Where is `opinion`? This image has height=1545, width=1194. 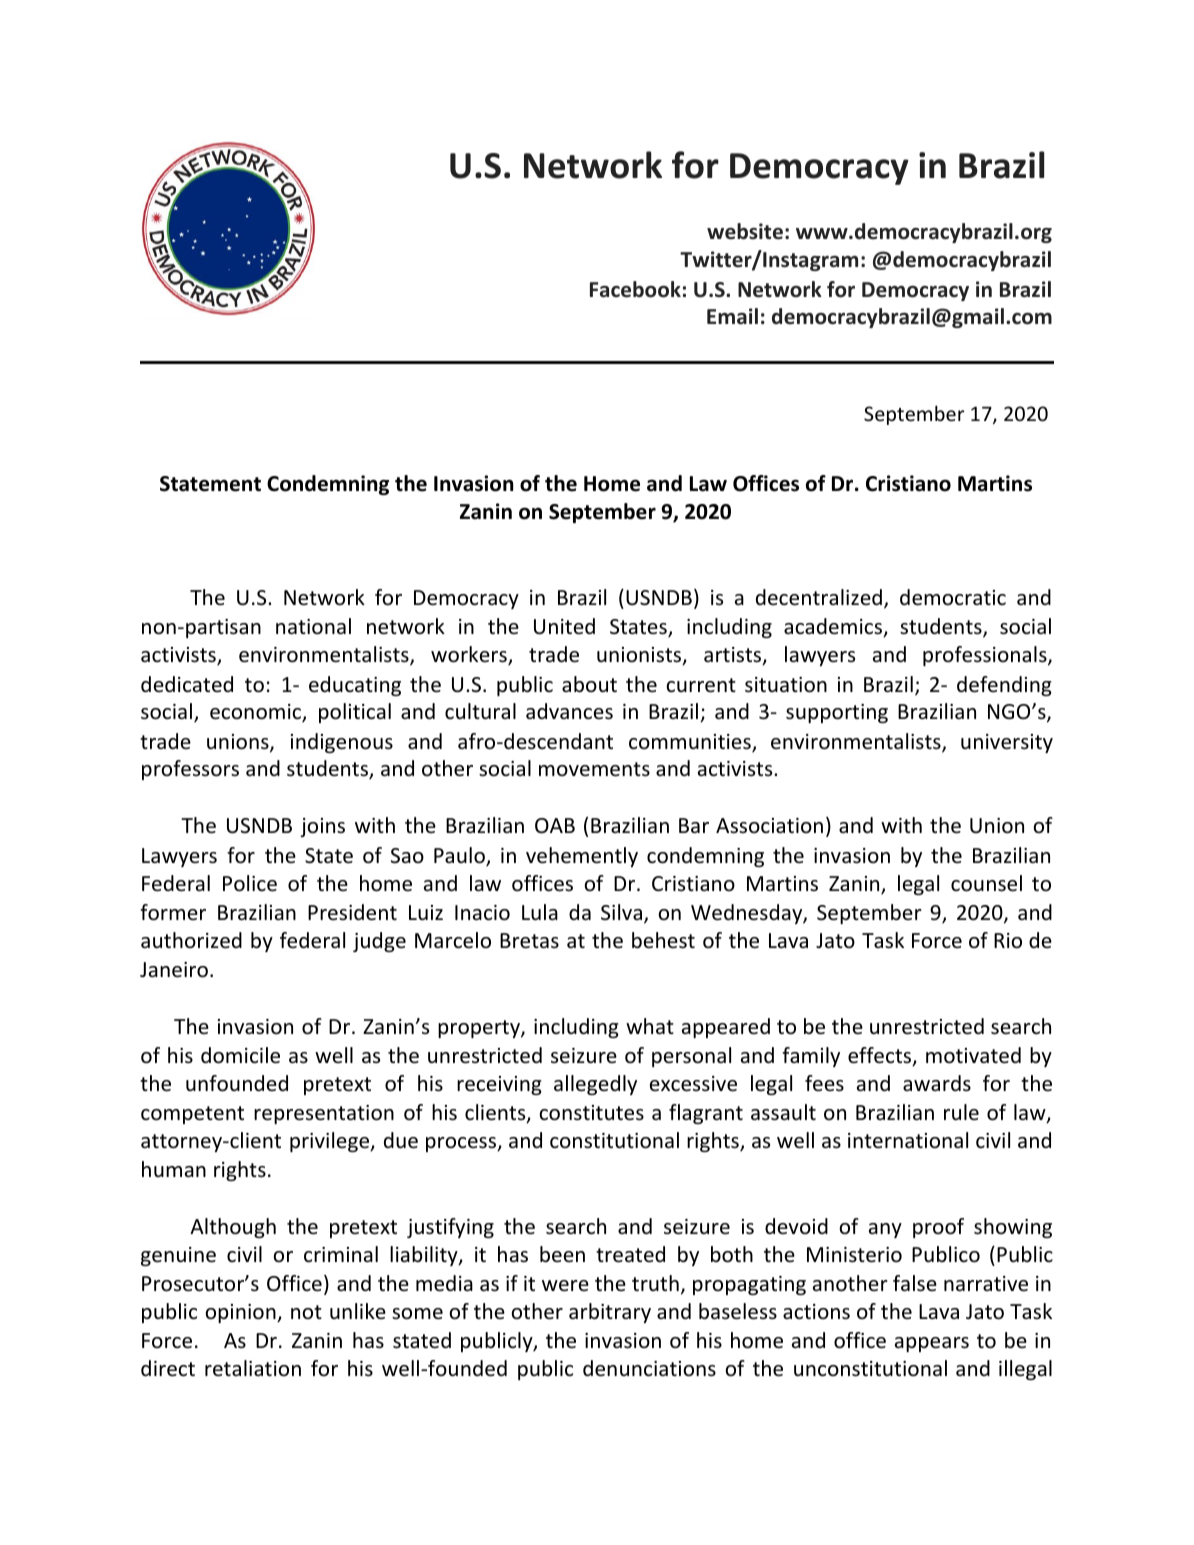
opinion is located at coordinates (241, 1313).
